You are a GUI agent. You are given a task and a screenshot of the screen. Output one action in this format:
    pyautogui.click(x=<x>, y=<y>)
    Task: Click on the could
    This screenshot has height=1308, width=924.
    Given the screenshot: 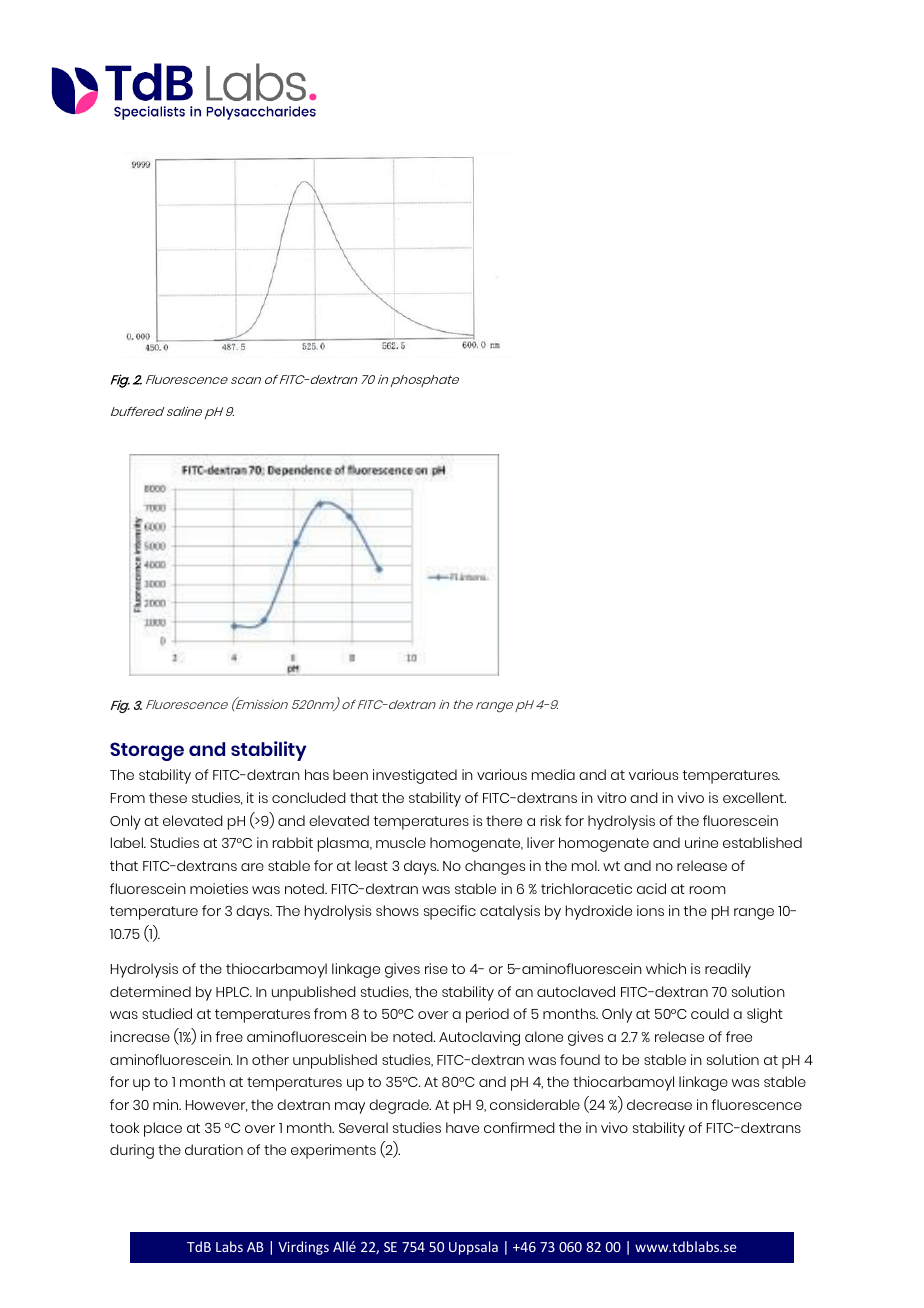 What is the action you would take?
    pyautogui.click(x=710, y=1013)
